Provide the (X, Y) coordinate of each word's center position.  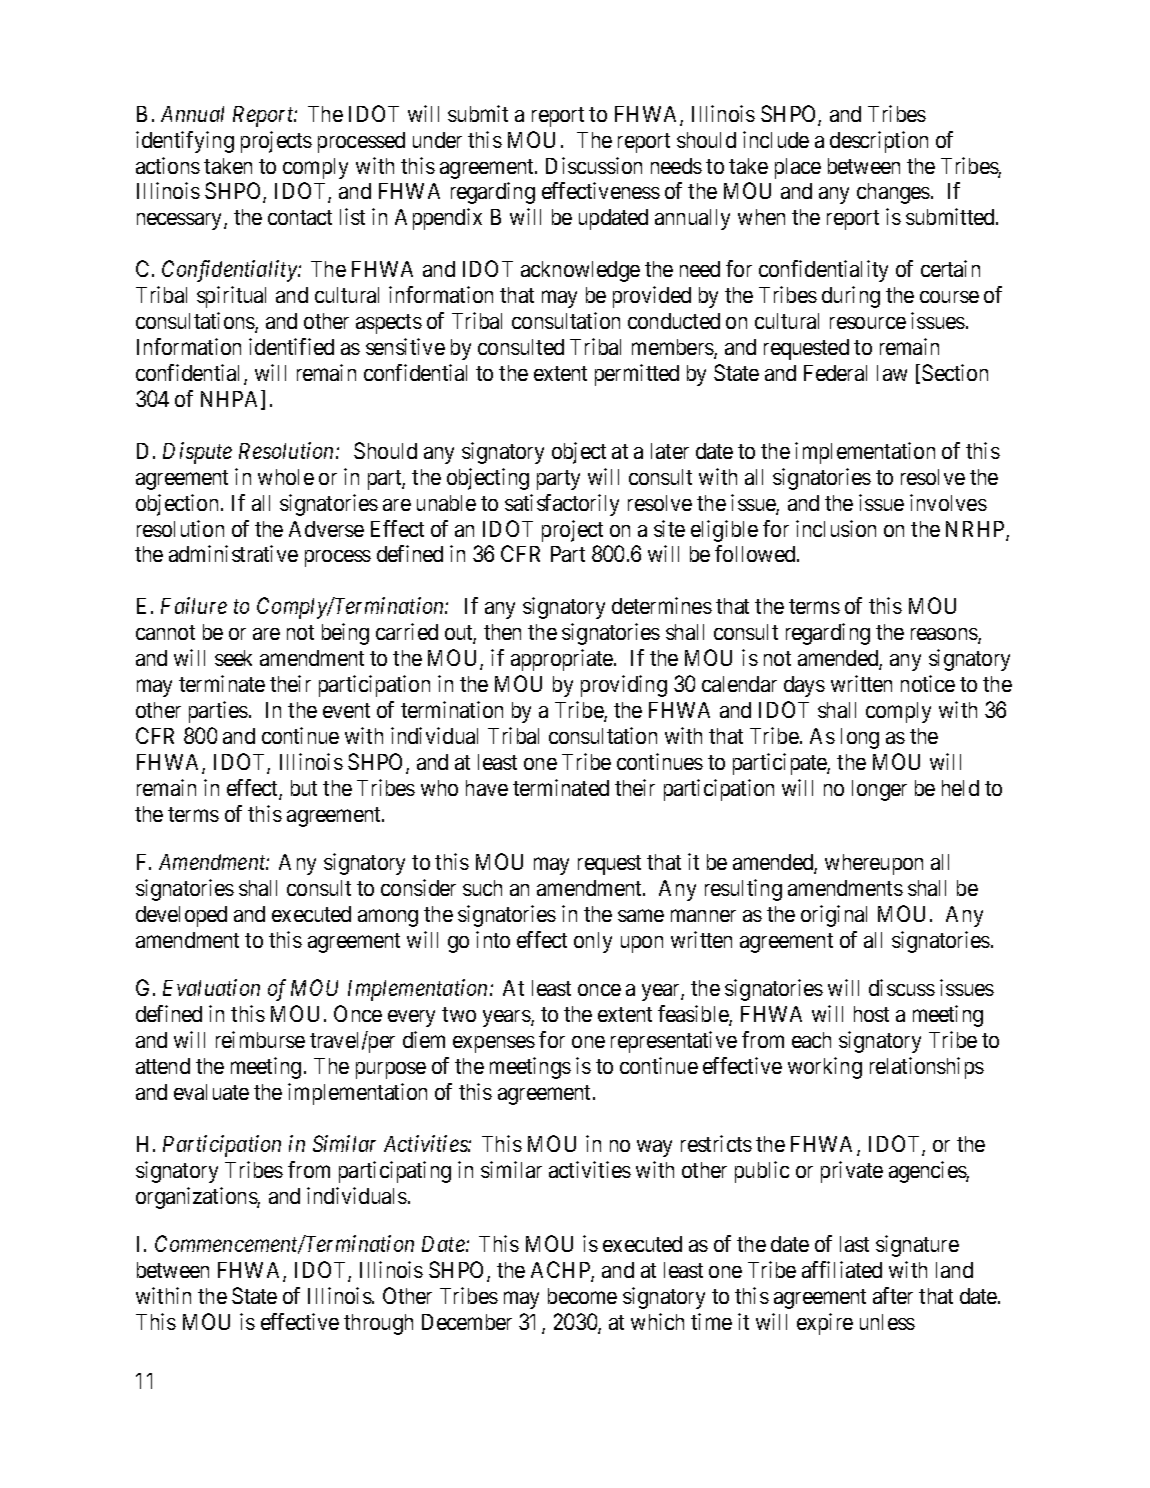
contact (300, 217)
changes (893, 193)
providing (624, 686)
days (804, 686)
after (893, 1295)
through (378, 1324)
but (304, 788)
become (582, 1296)
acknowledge (580, 271)
